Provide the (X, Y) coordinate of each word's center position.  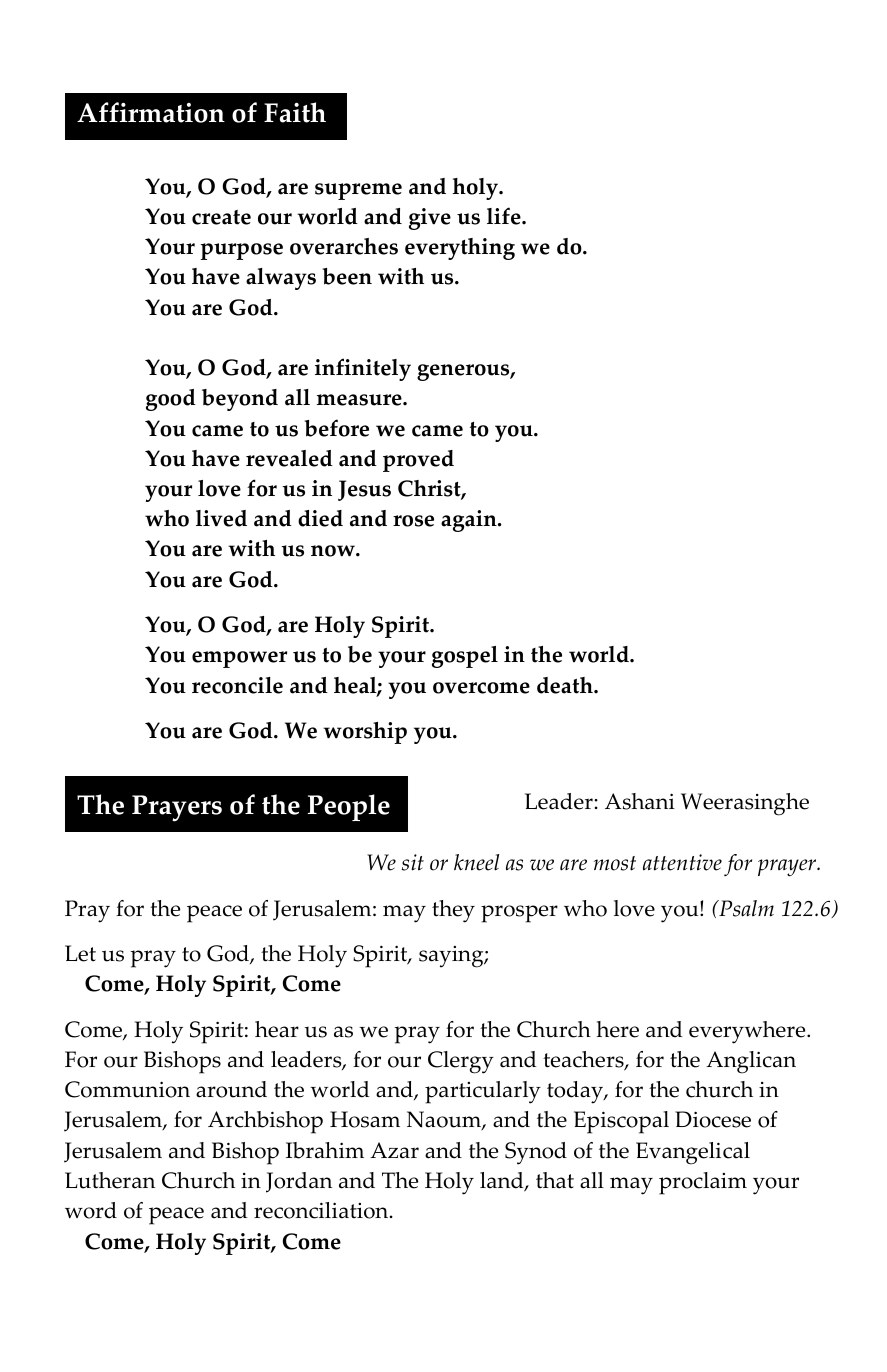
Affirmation (151, 112)
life (505, 216)
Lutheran (110, 1180)
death (566, 685)
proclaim (703, 1183)
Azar (394, 1150)
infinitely (363, 369)
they (453, 911)
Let (80, 953)
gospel (465, 657)
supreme (358, 191)
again (470, 521)
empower (239, 659)
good (171, 400)
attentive (682, 862)
